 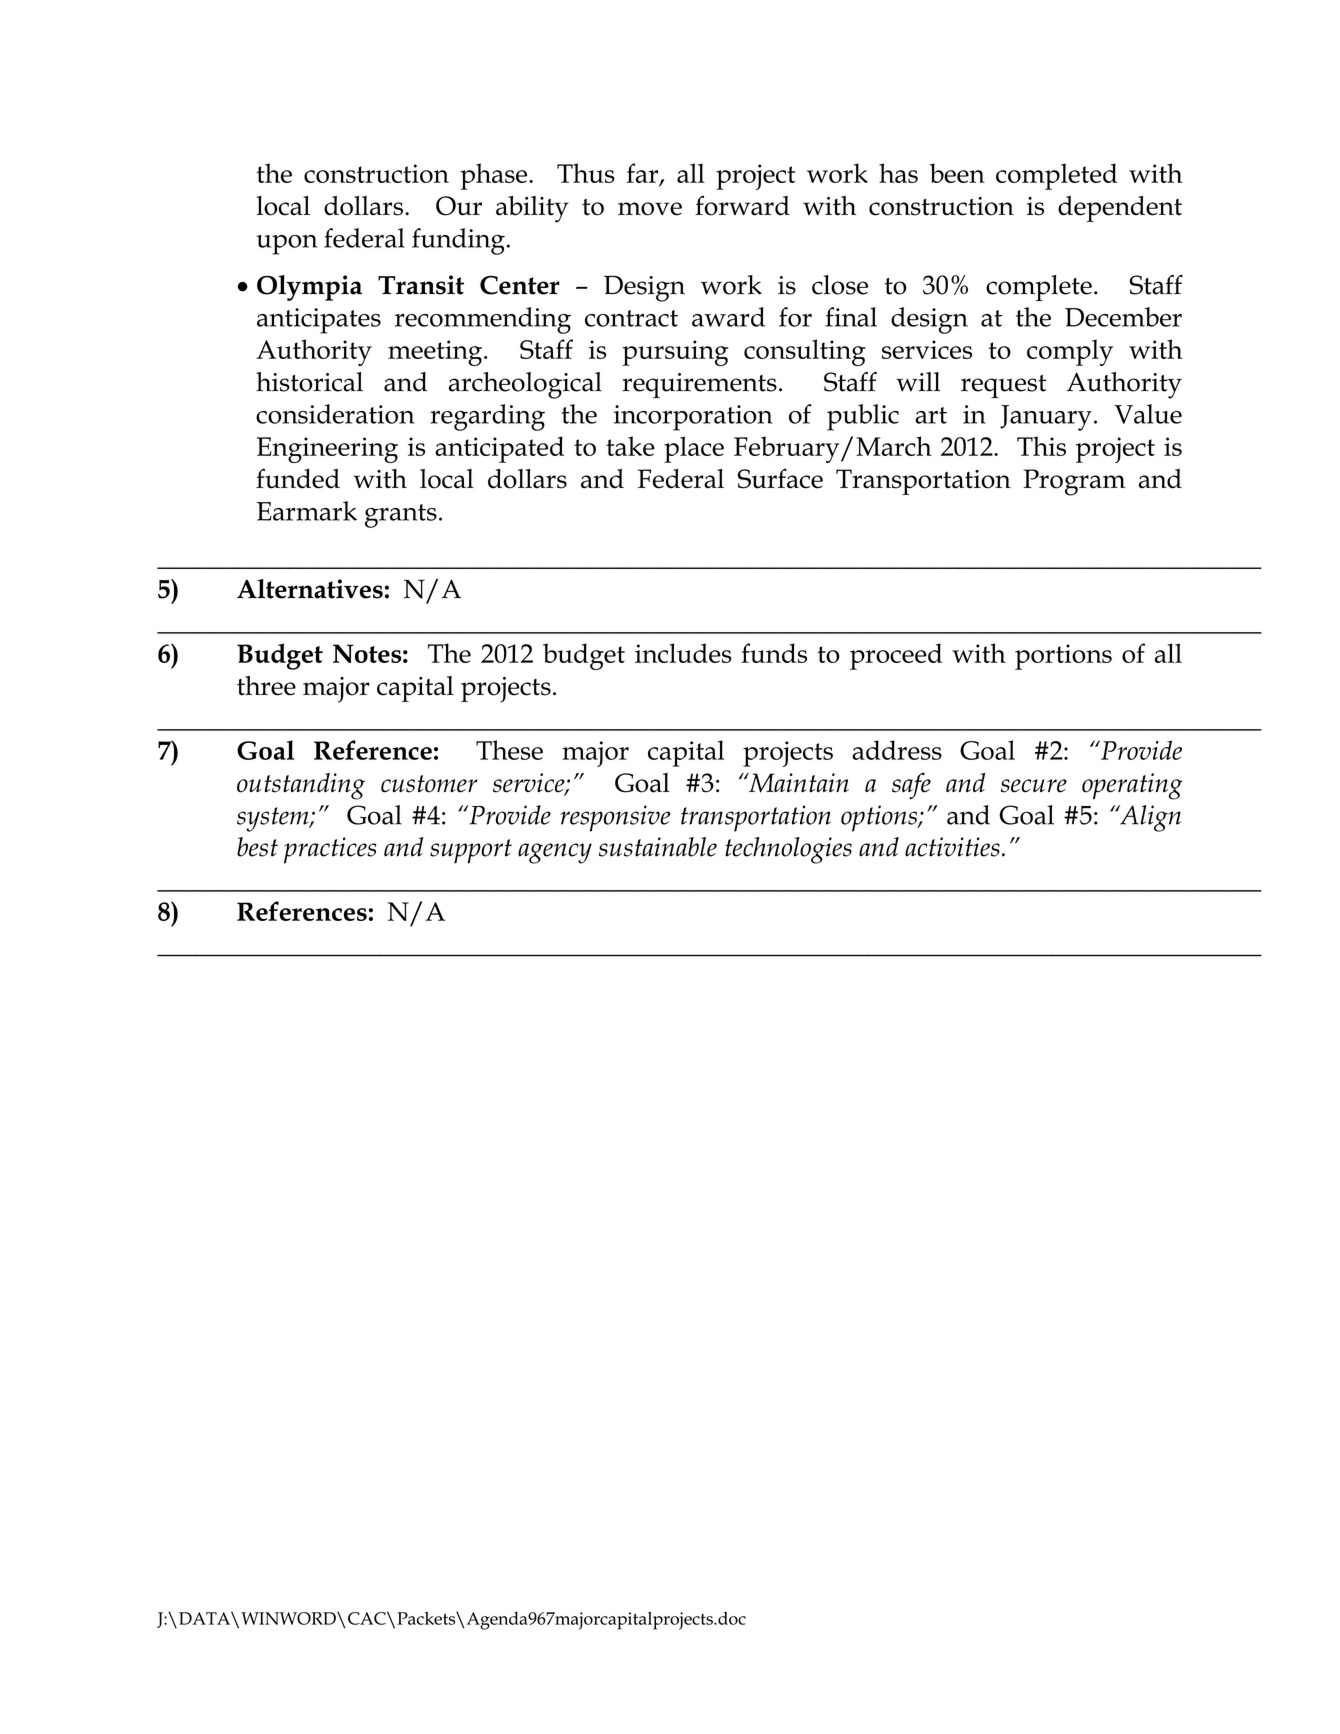 I want to click on practices, so click(x=330, y=850).
